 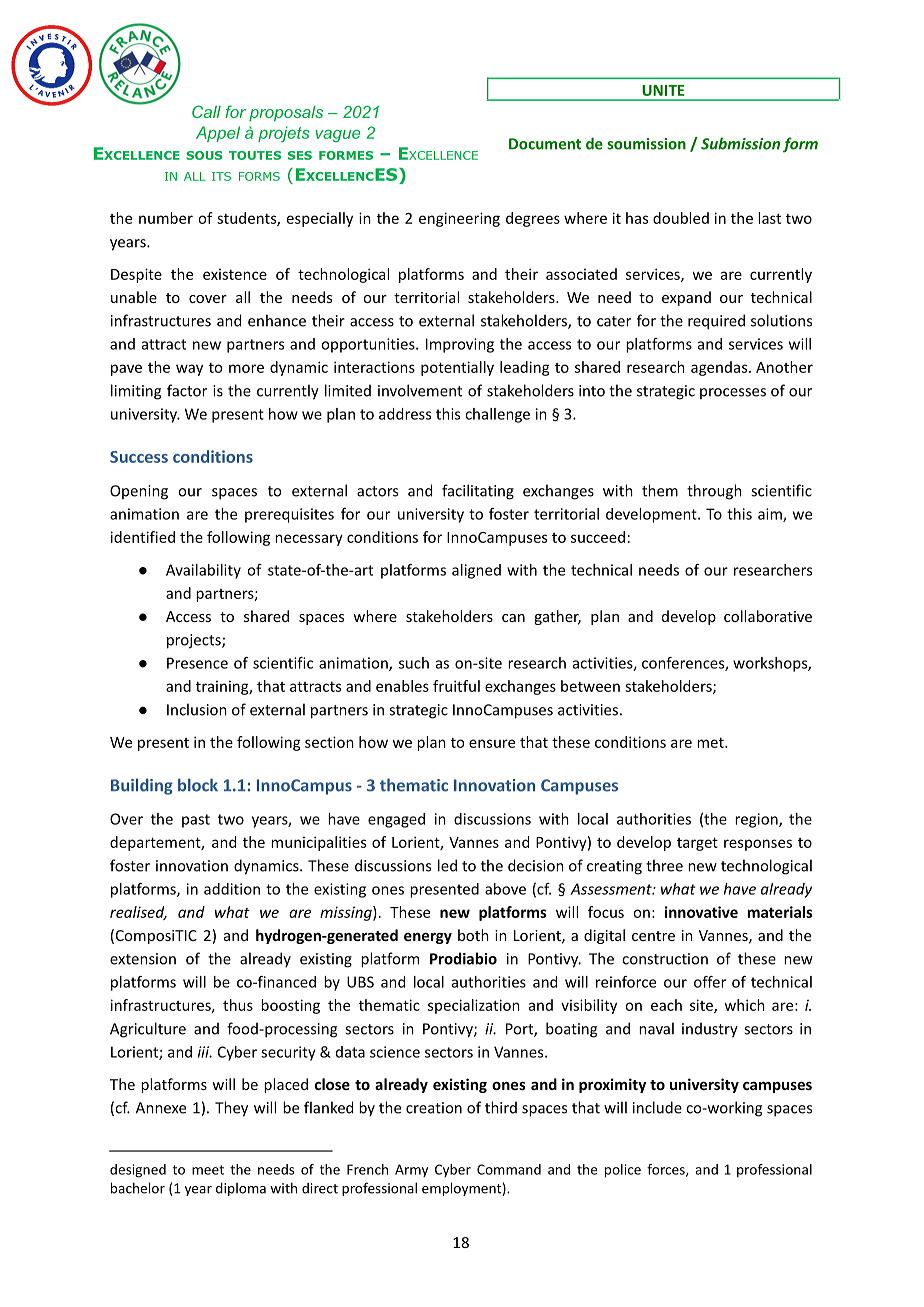 What do you see at coordinates (411, 1170) in the document?
I see `Army` at bounding box center [411, 1170].
